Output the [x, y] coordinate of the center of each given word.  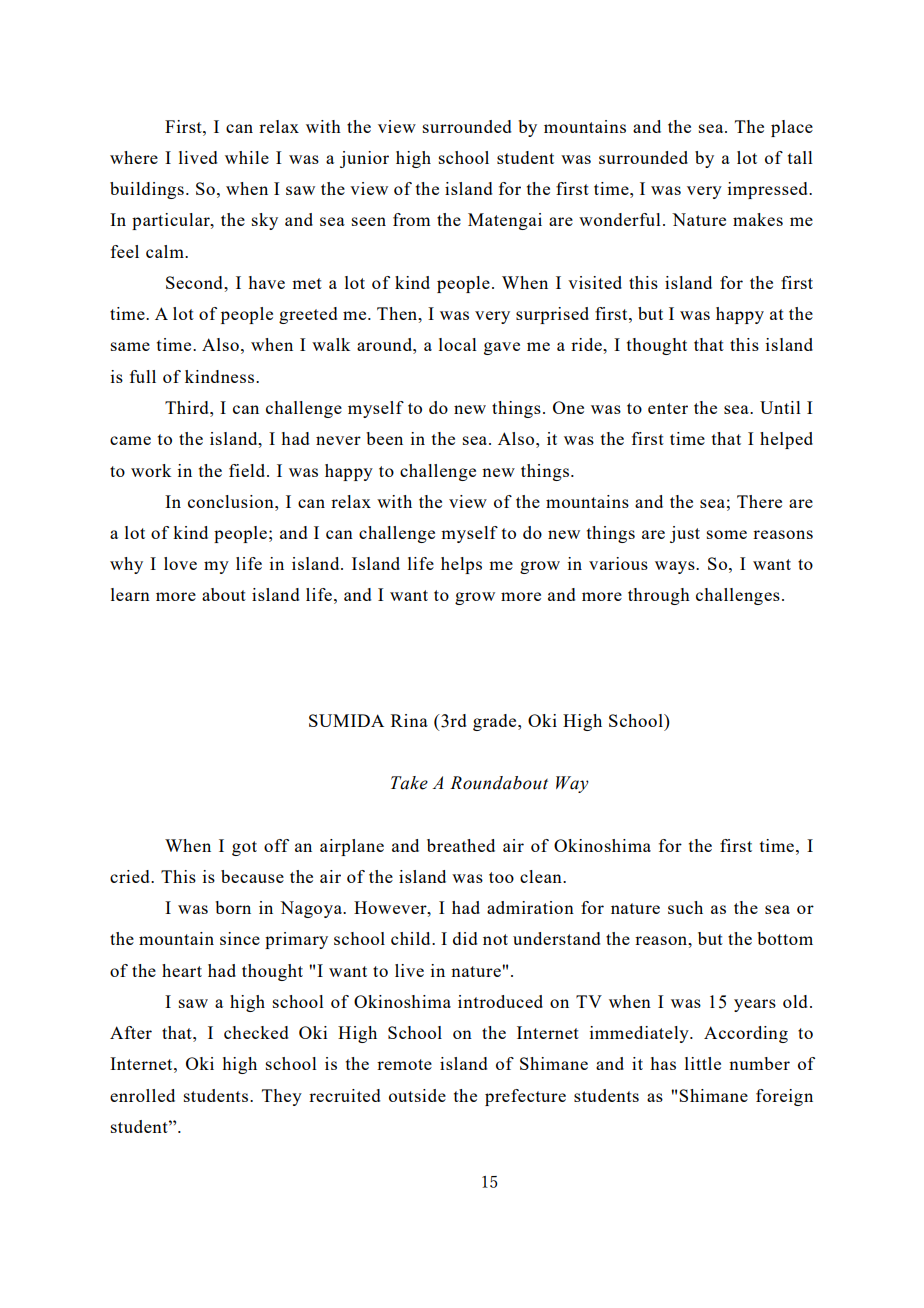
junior [364, 159]
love [180, 563]
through [659, 596]
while [247, 157]
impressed [769, 190]
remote [404, 1064]
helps [461, 565]
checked [256, 1032]
